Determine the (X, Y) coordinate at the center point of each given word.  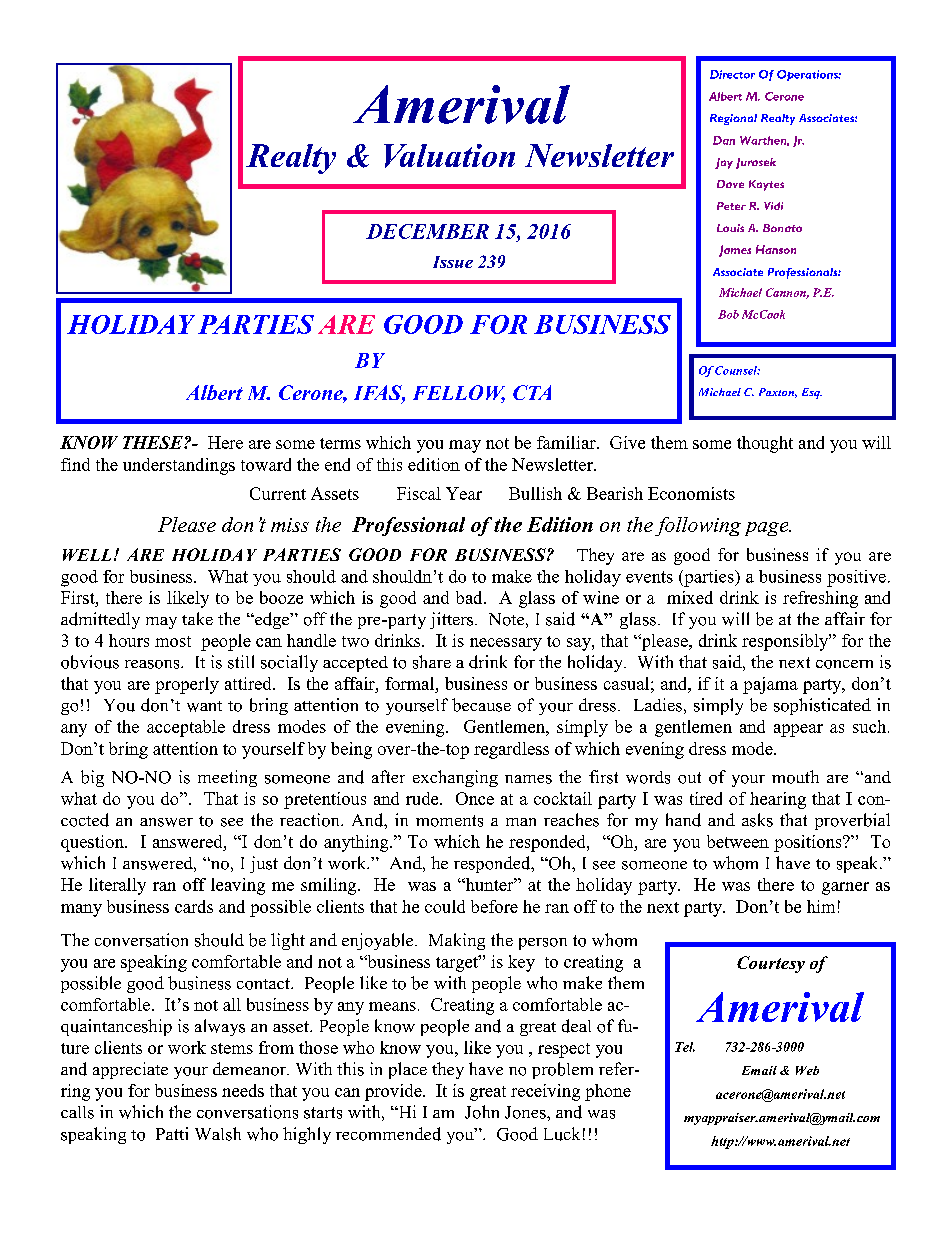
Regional (733, 119)
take (197, 618)
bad (470, 597)
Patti (172, 1133)
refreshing (820, 599)
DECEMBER (427, 231)
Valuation (449, 156)
